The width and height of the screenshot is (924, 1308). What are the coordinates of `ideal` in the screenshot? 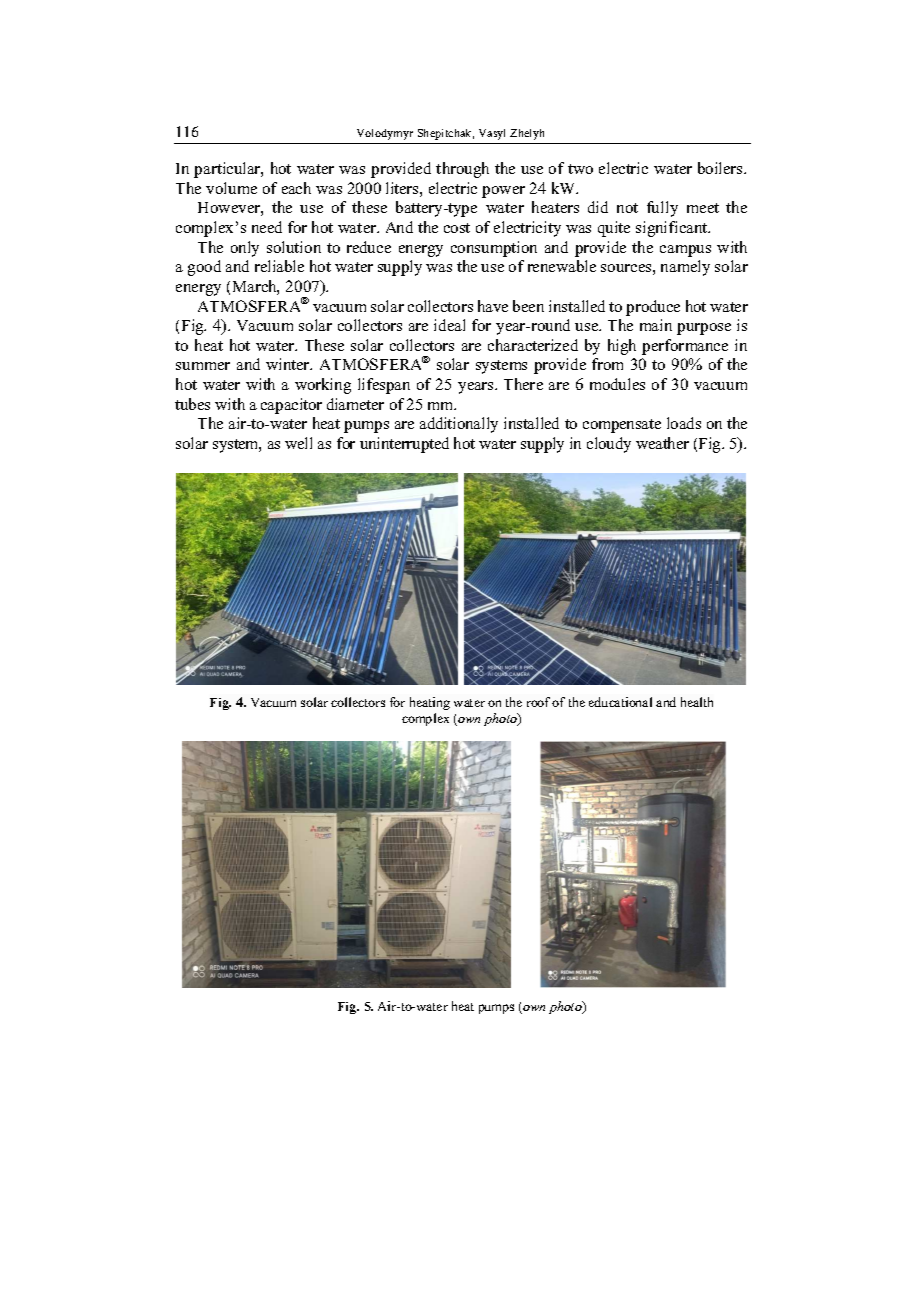 It's located at (449, 325).
